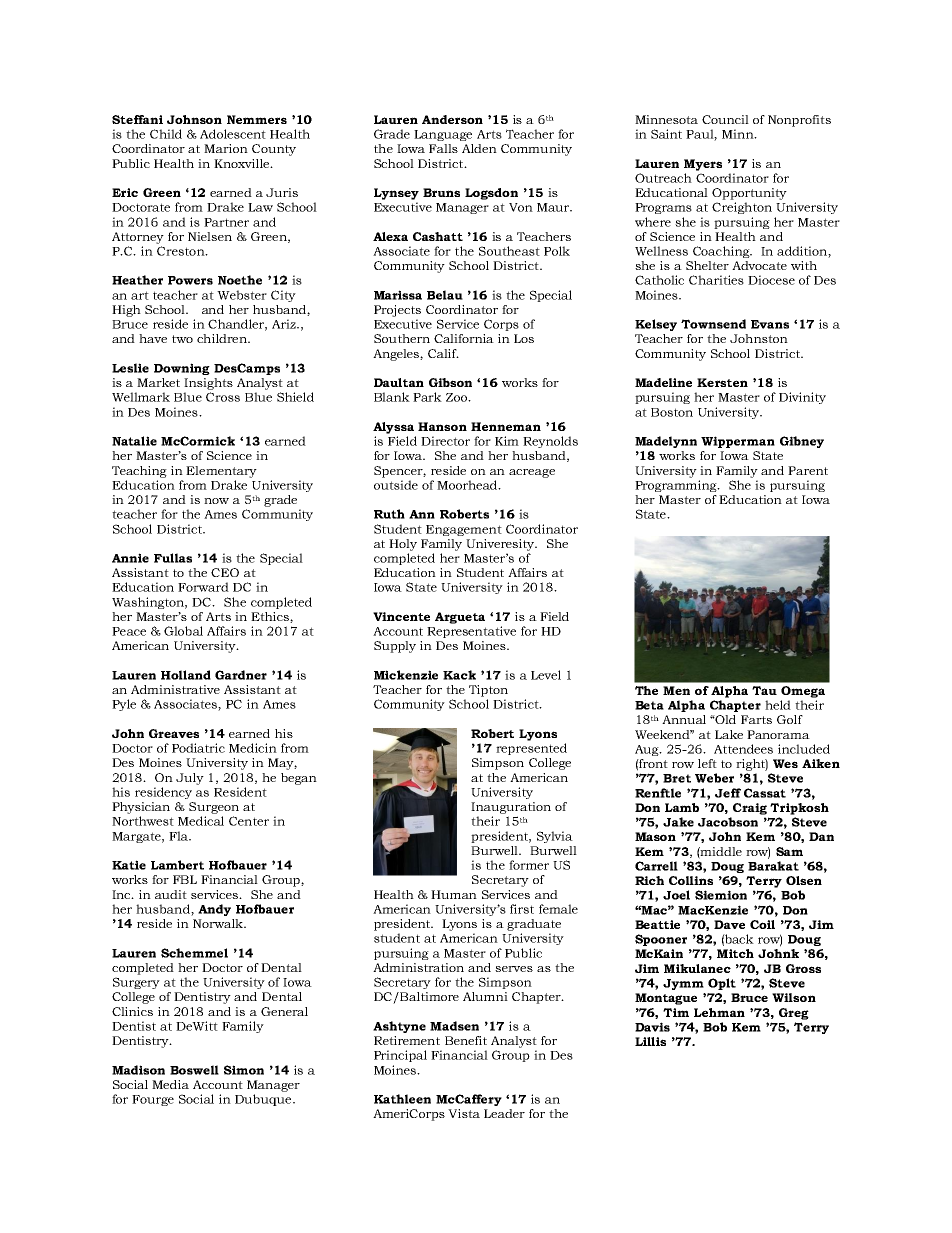  Describe the element at coordinates (703, 165) in the screenshot. I see `Myers` at that location.
